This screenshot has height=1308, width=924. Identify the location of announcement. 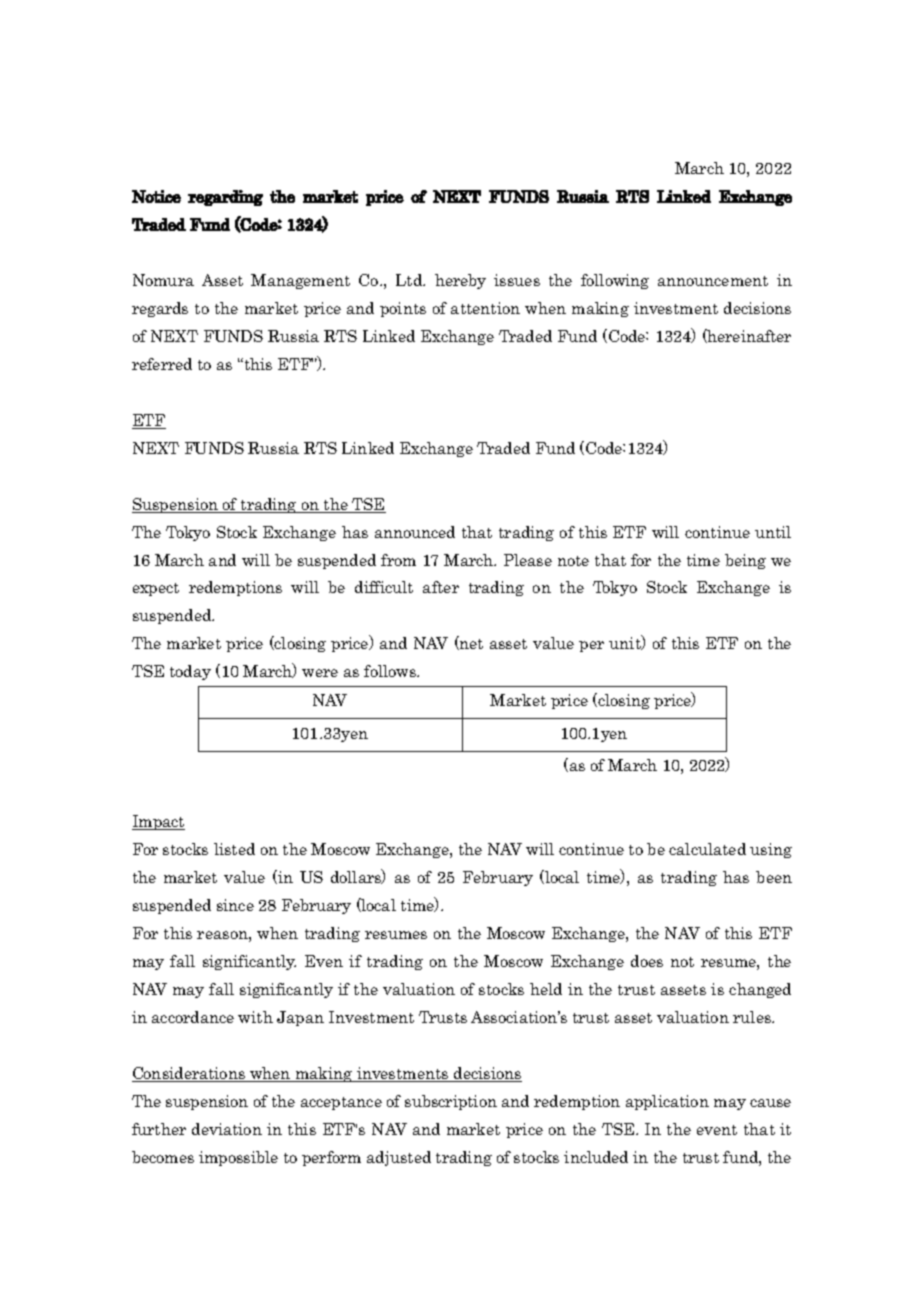
(713, 281).
